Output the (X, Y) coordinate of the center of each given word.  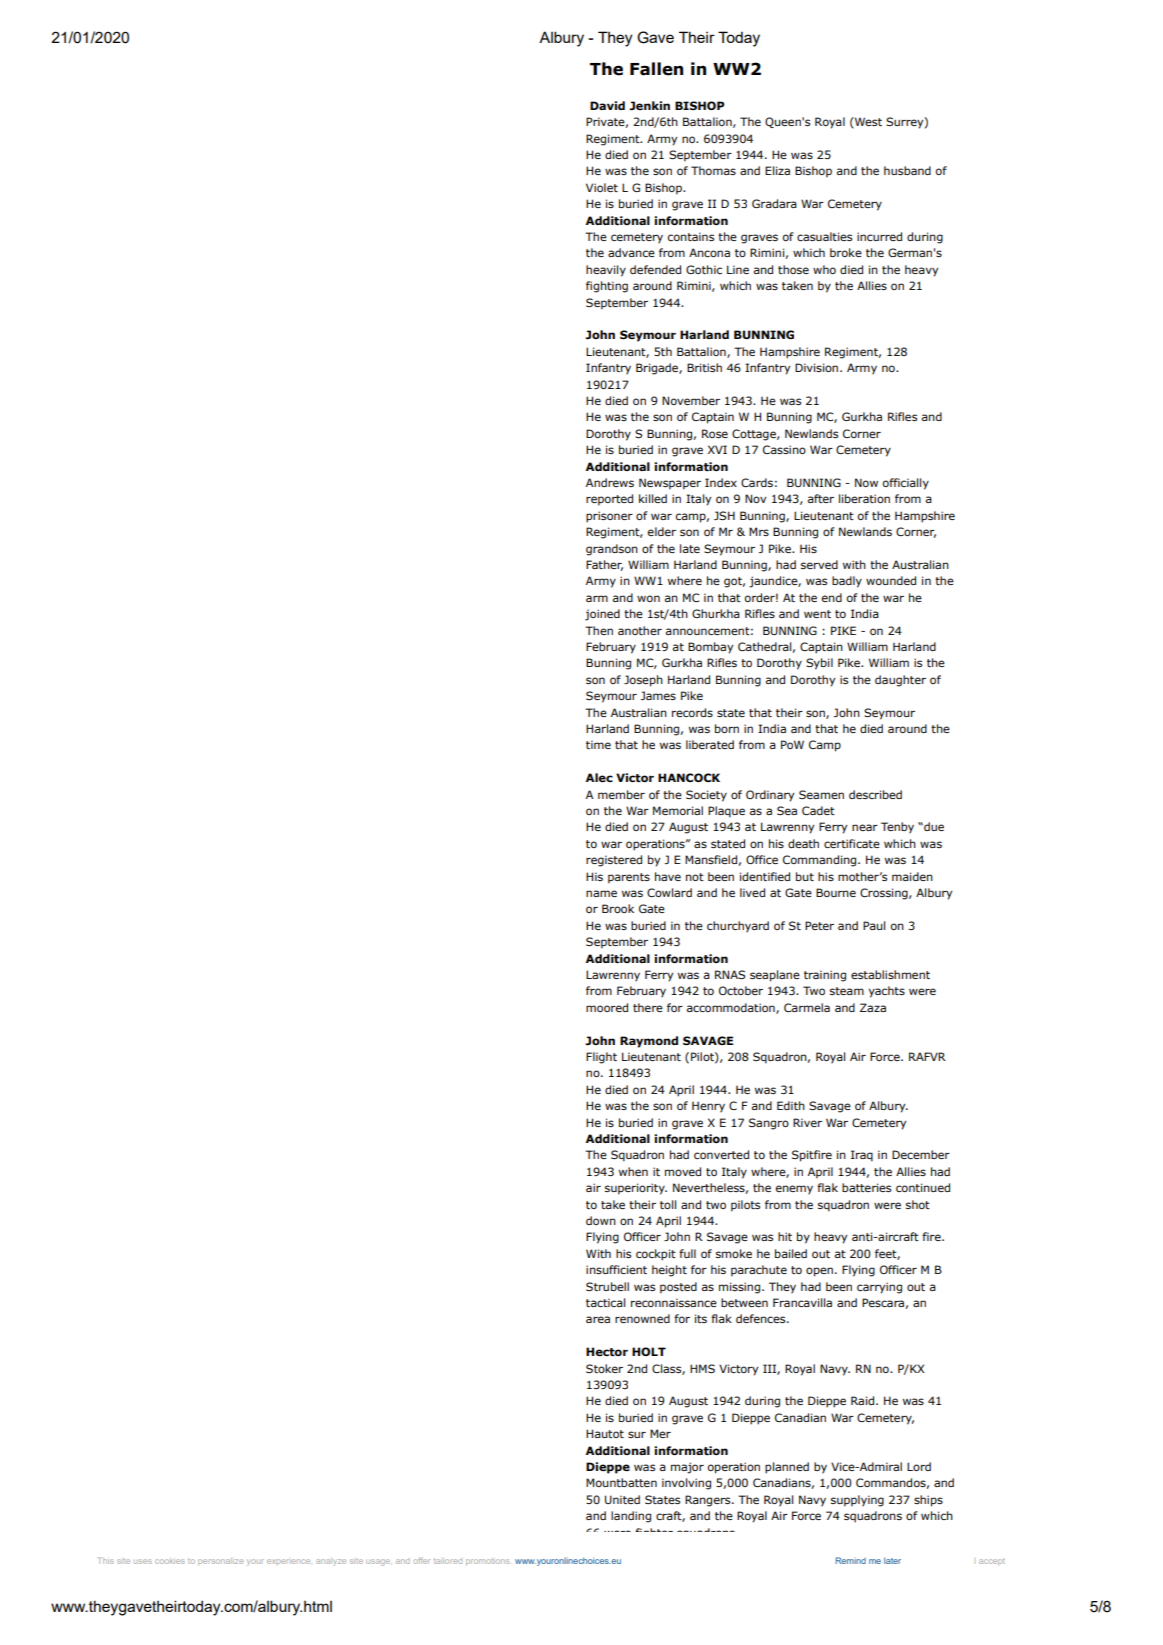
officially (906, 484)
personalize (220, 1561)
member (621, 794)
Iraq (862, 1156)
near (865, 827)
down (601, 1220)
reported (609, 500)
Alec (599, 777)
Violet (602, 187)
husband (907, 170)
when (633, 1171)
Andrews (610, 482)
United (622, 1499)
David (607, 105)
